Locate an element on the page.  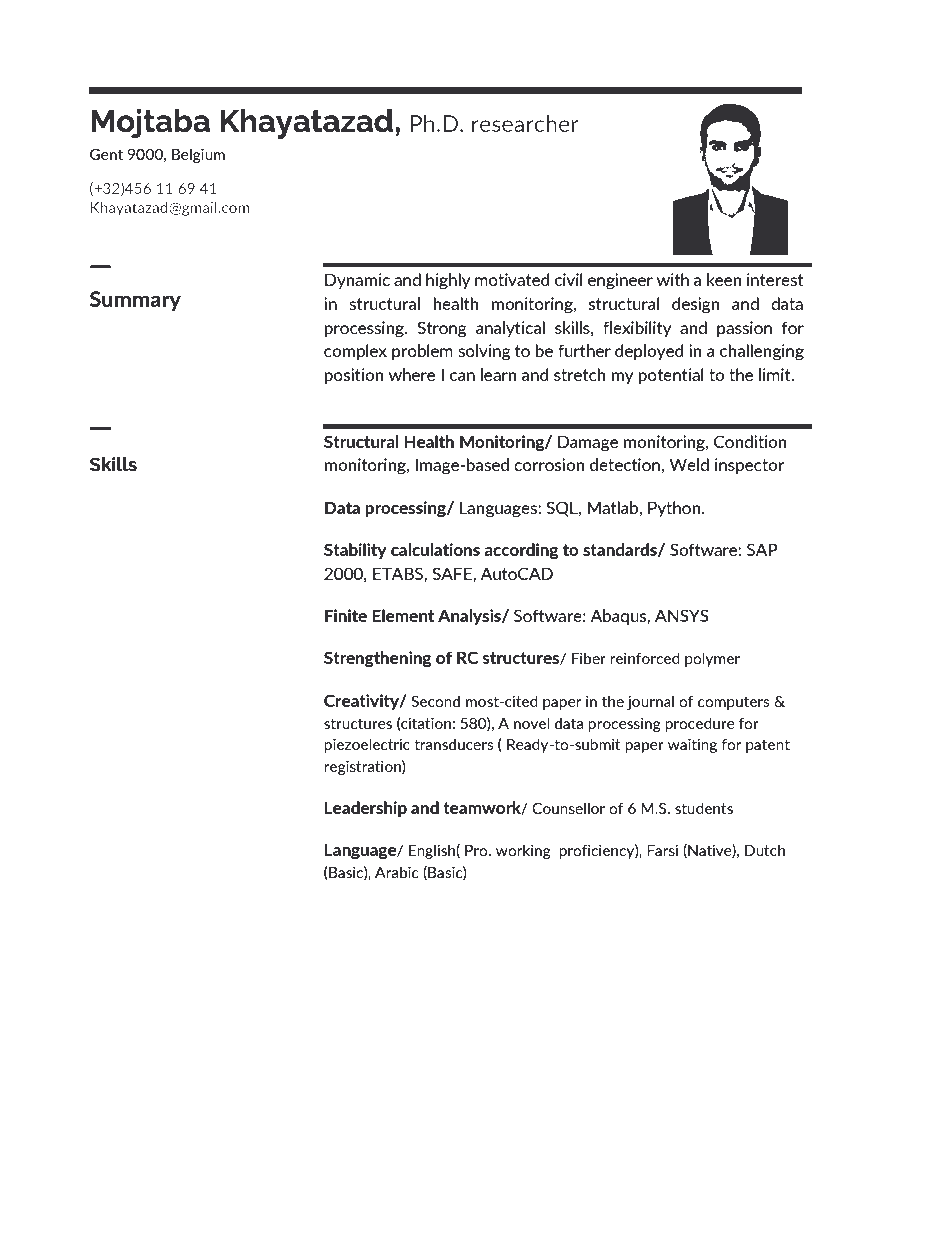
Finite is located at coordinates (346, 615).
